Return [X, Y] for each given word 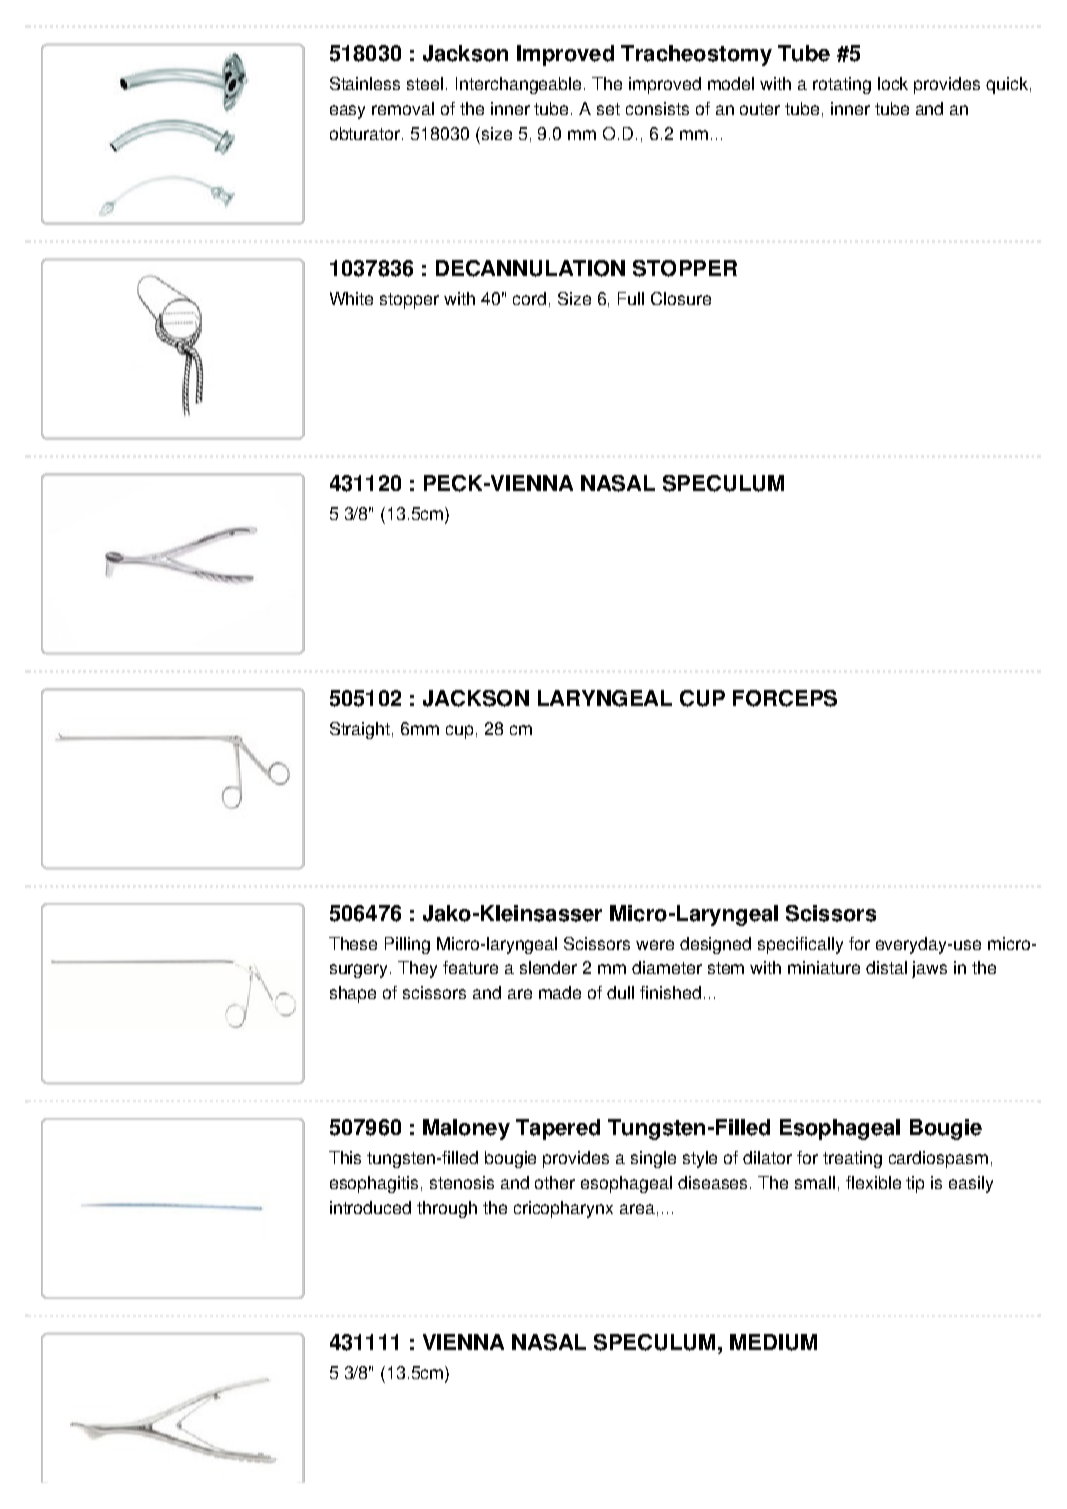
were [655, 945]
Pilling [407, 945]
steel [425, 83]
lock [893, 83]
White [351, 298]
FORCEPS [785, 698]
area [637, 1209]
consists [657, 108]
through [447, 1209]
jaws [929, 969]
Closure [681, 298]
